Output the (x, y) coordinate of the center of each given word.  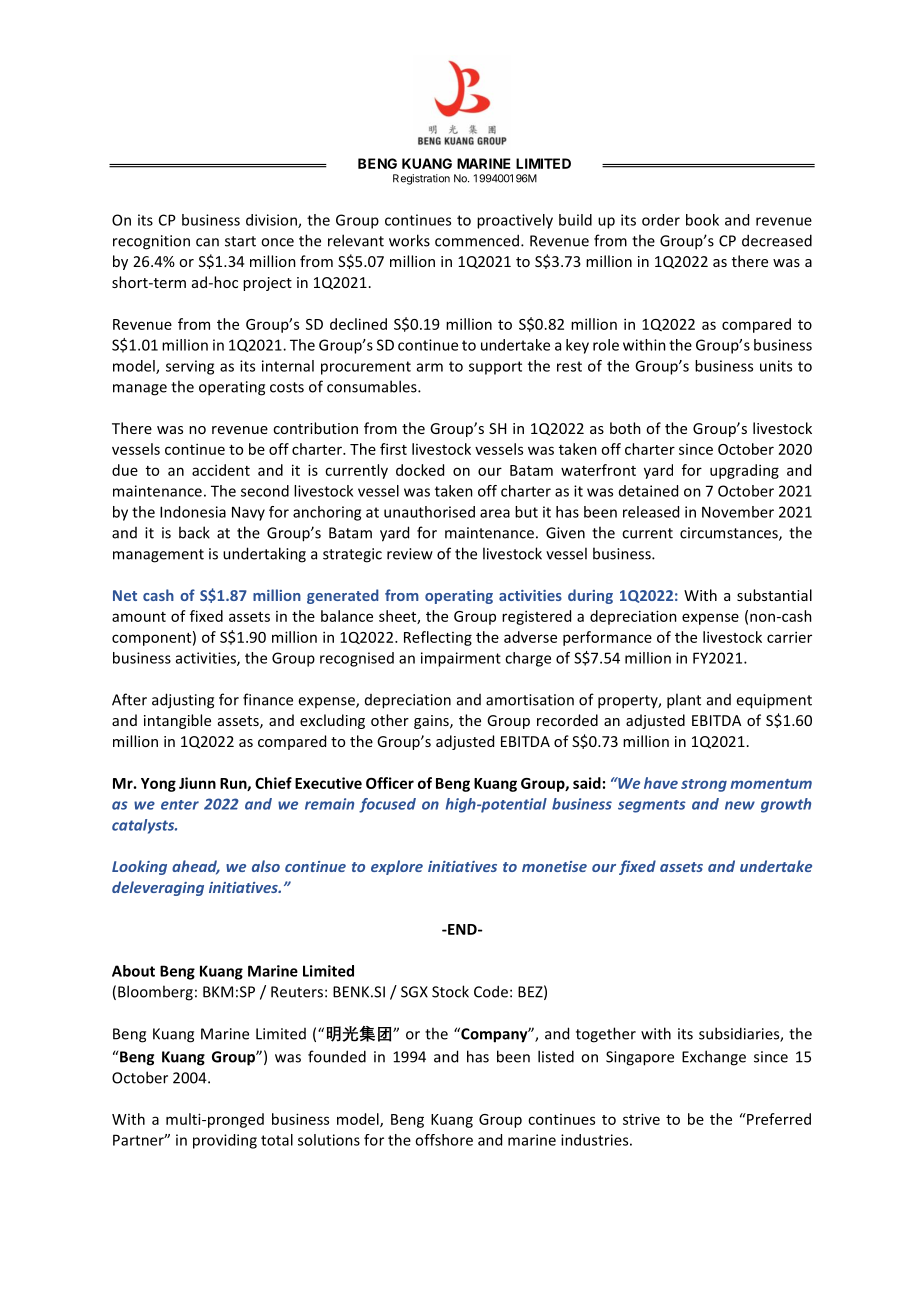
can (207, 242)
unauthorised (429, 512)
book (702, 220)
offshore (444, 1140)
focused (387, 805)
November (738, 512)
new (740, 805)
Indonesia (193, 512)
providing (225, 1141)
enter (180, 805)
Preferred (778, 1119)
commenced (477, 240)
